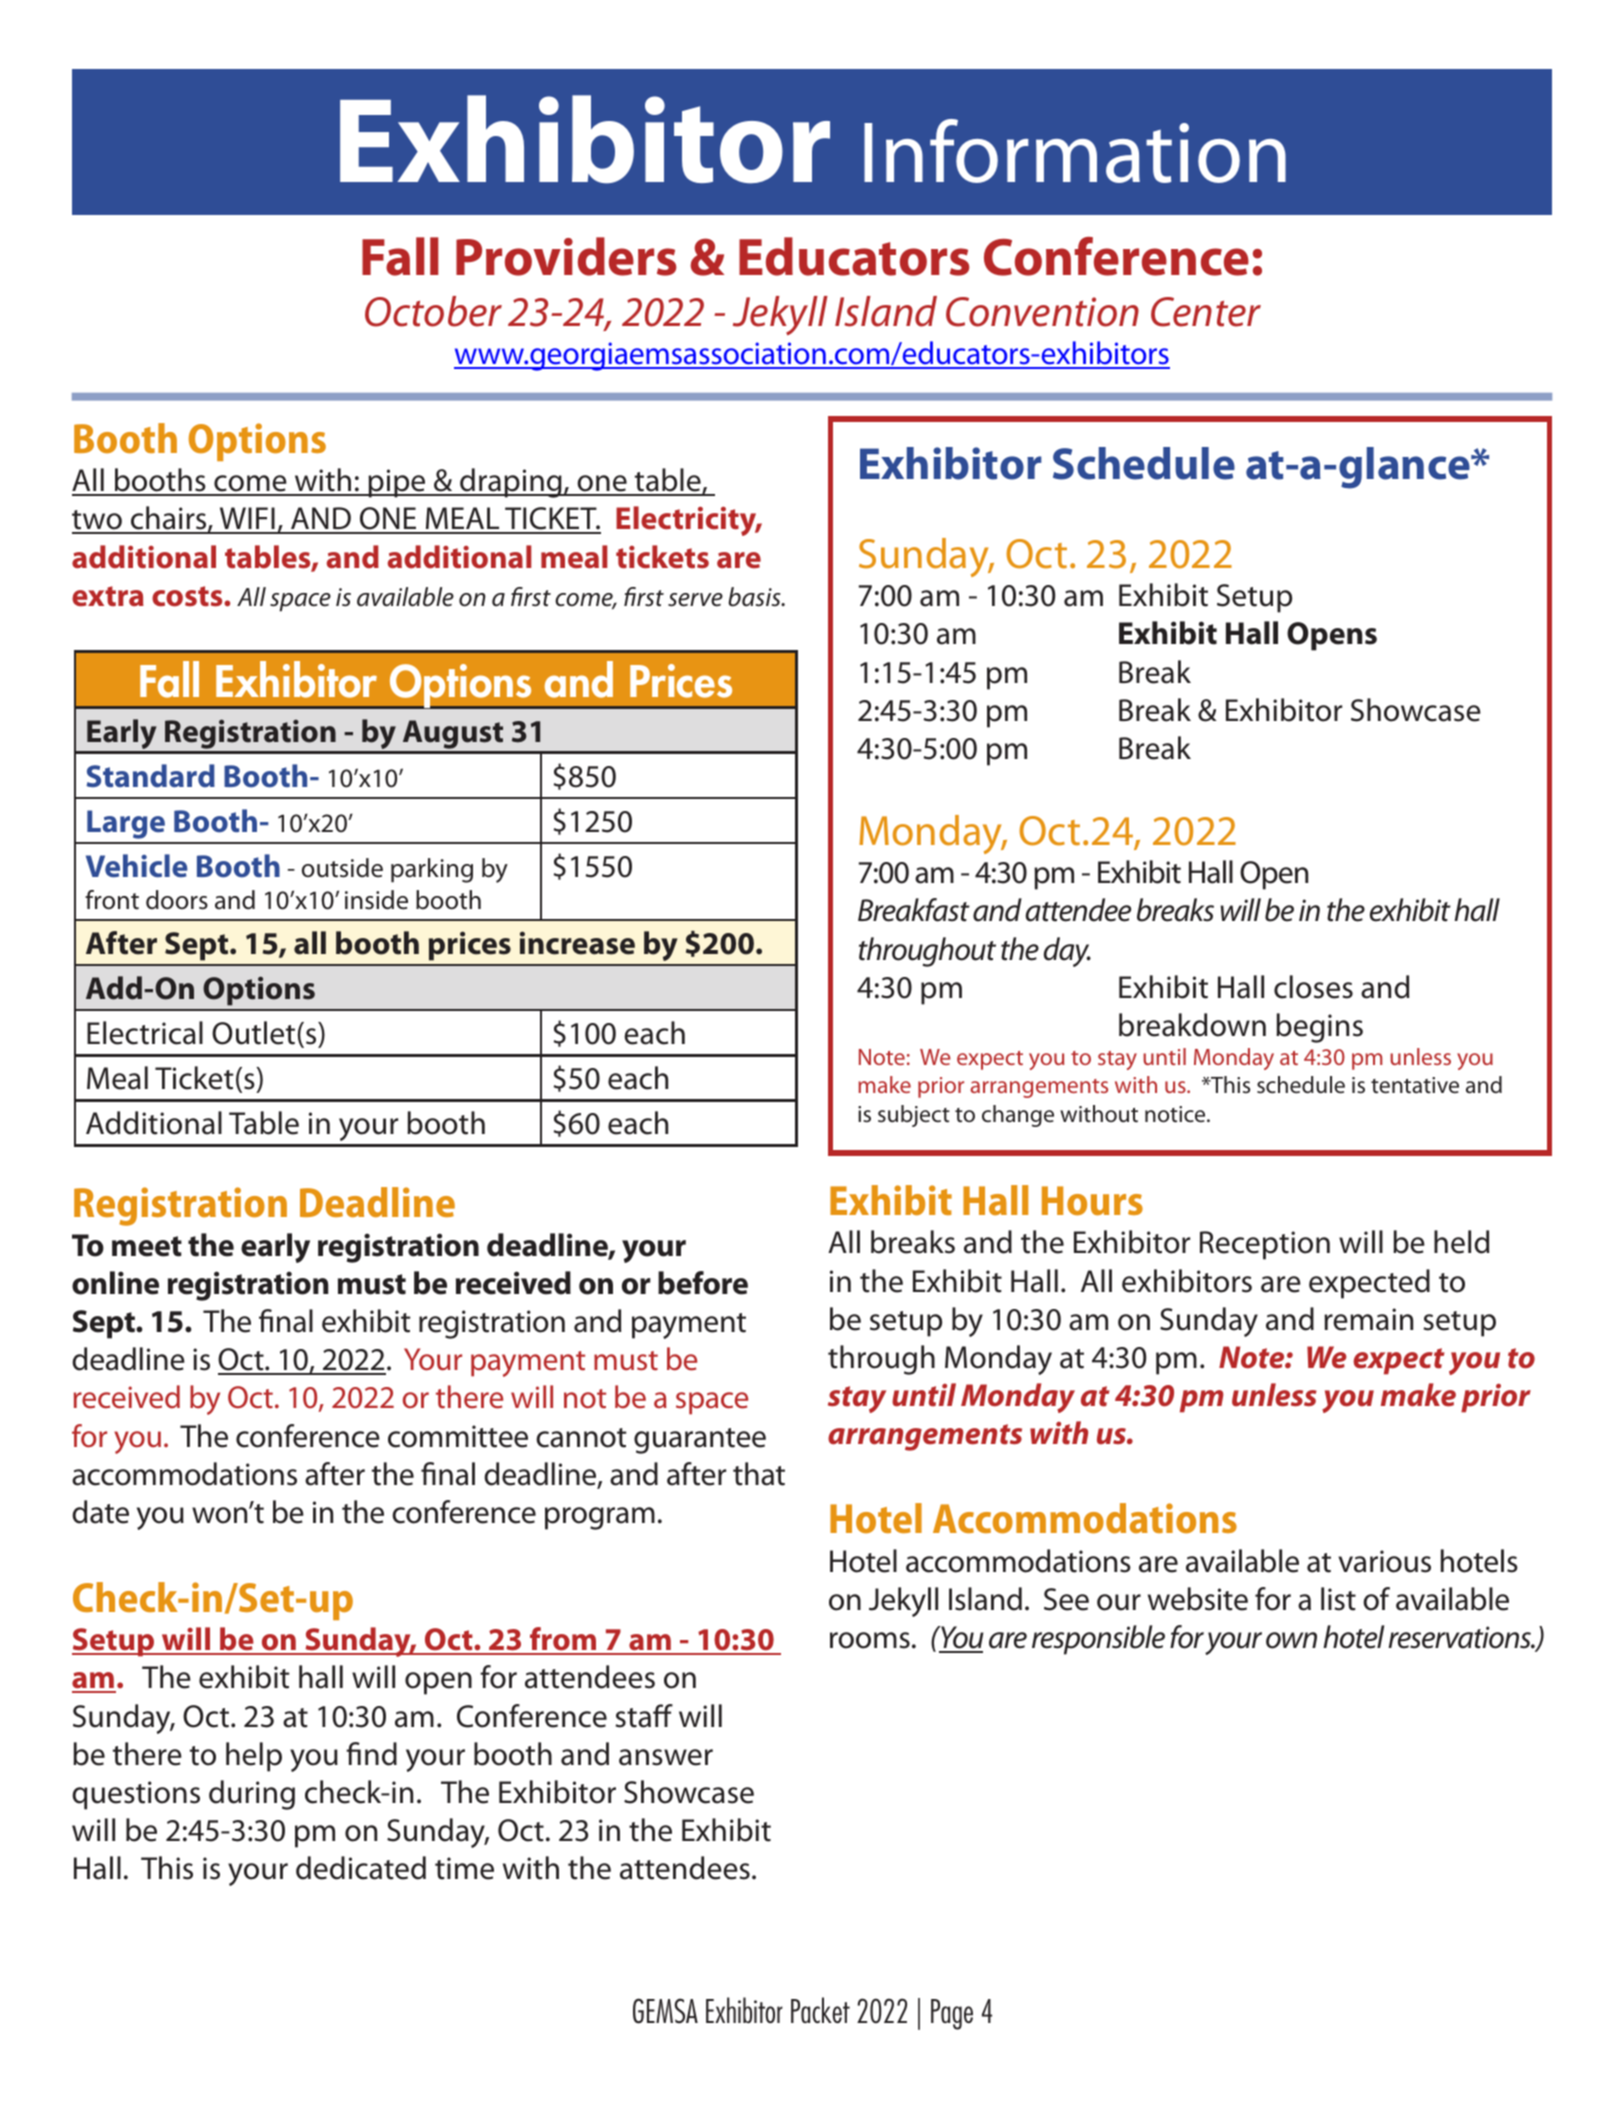 The width and height of the image is (1624, 2101). What do you see at coordinates (755, 597) in the image?
I see `basis` at bounding box center [755, 597].
